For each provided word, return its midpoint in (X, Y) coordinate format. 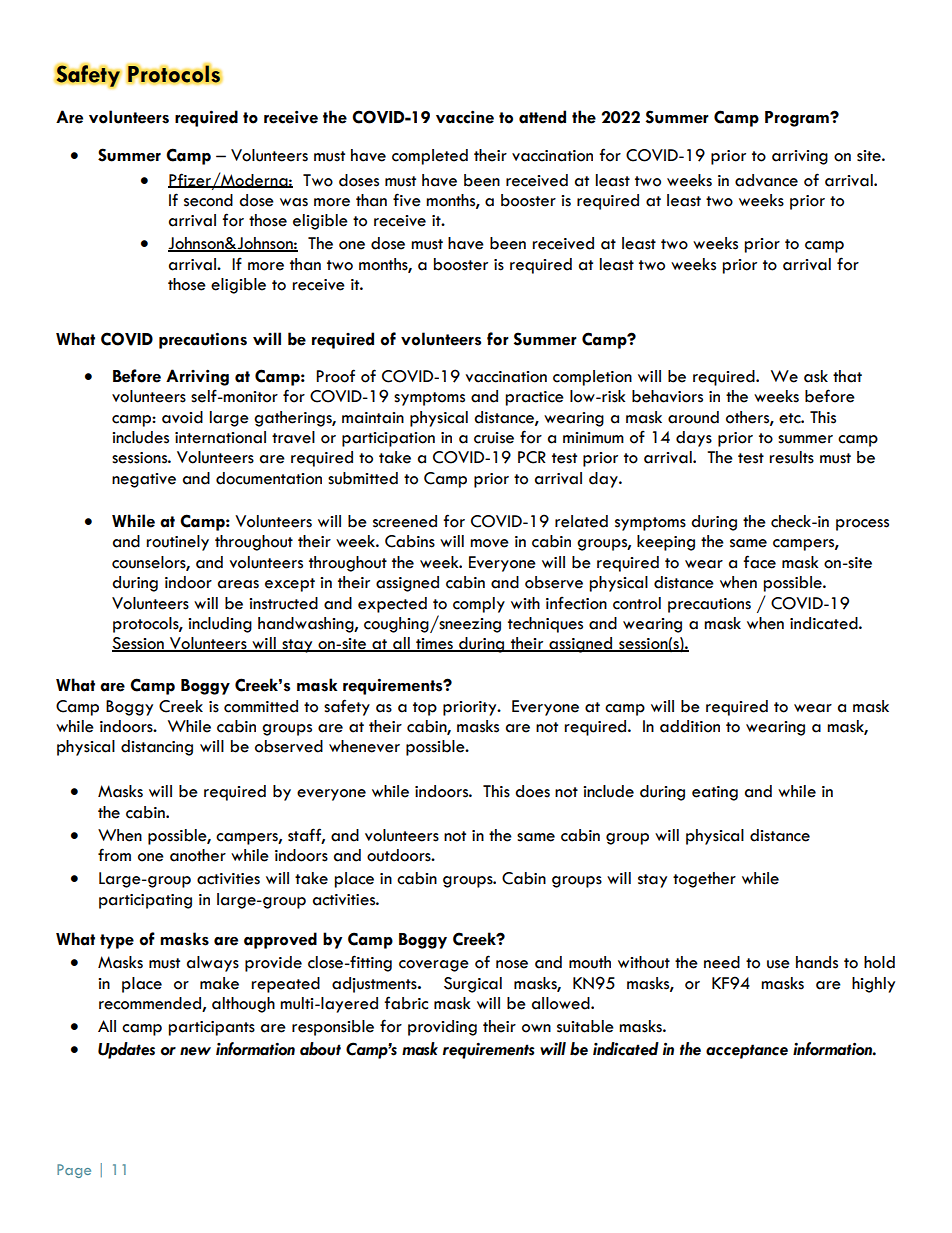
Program (798, 119)
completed (430, 157)
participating (145, 901)
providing (442, 1028)
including (220, 625)
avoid (182, 417)
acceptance (747, 1051)
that (847, 376)
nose (512, 964)
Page (74, 1171)
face (759, 562)
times (434, 645)
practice (535, 398)
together (704, 880)
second (208, 200)
